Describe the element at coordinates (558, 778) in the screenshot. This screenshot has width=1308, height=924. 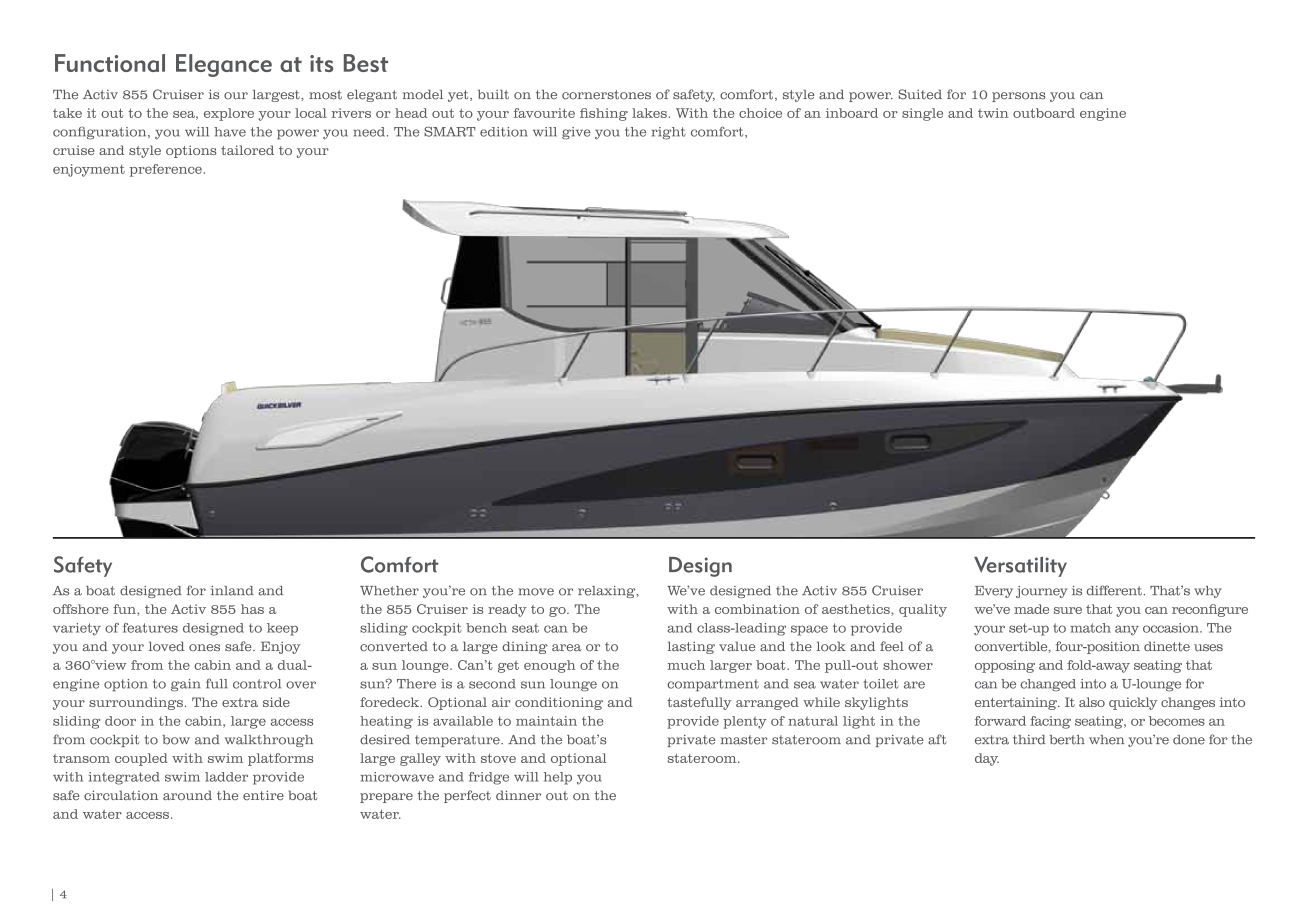
I see `help` at that location.
